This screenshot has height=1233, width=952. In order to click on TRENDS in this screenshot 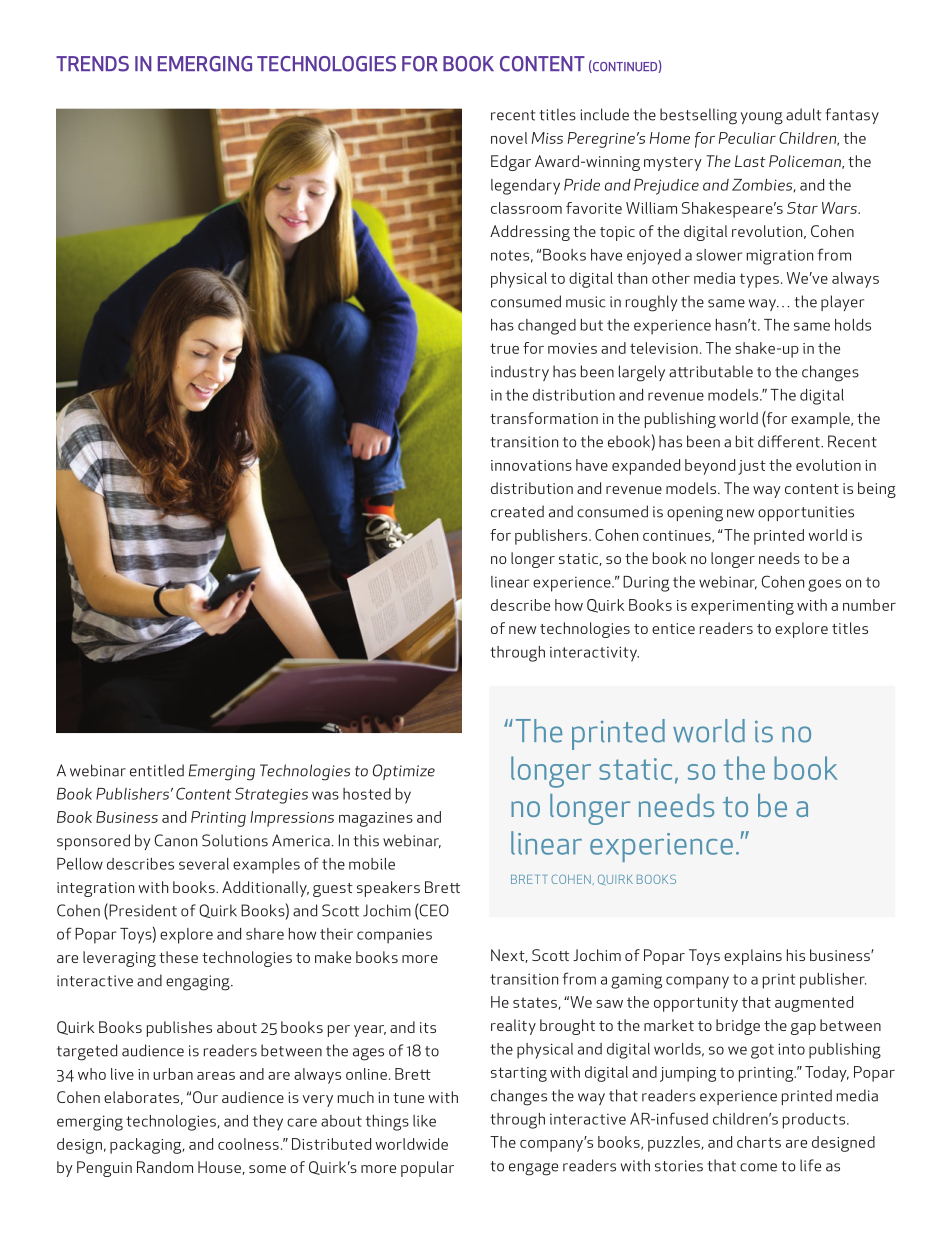, I will do `click(92, 64)`.
